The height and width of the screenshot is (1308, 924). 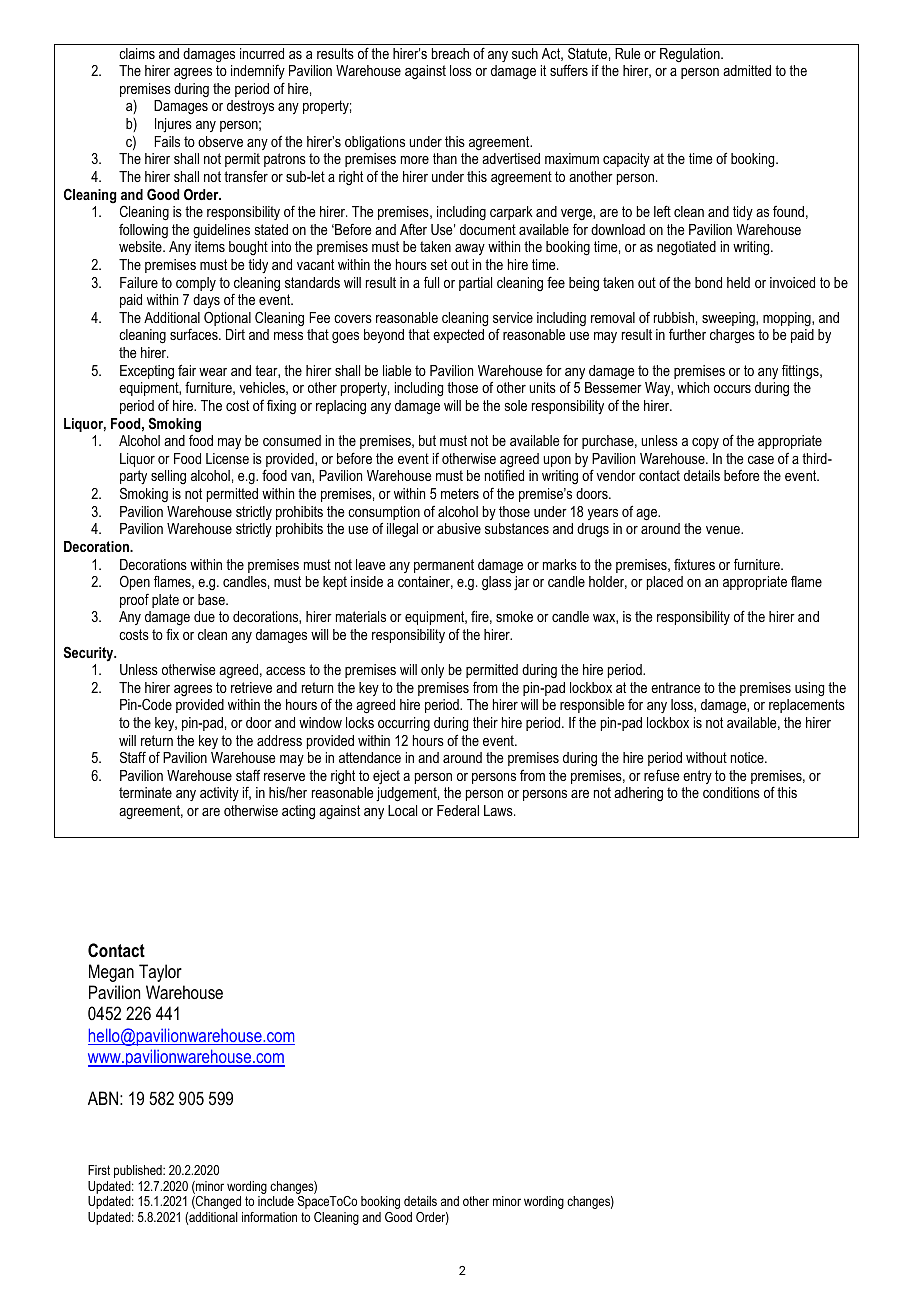 What do you see at coordinates (732, 336) in the screenshot?
I see `charges` at bounding box center [732, 336].
